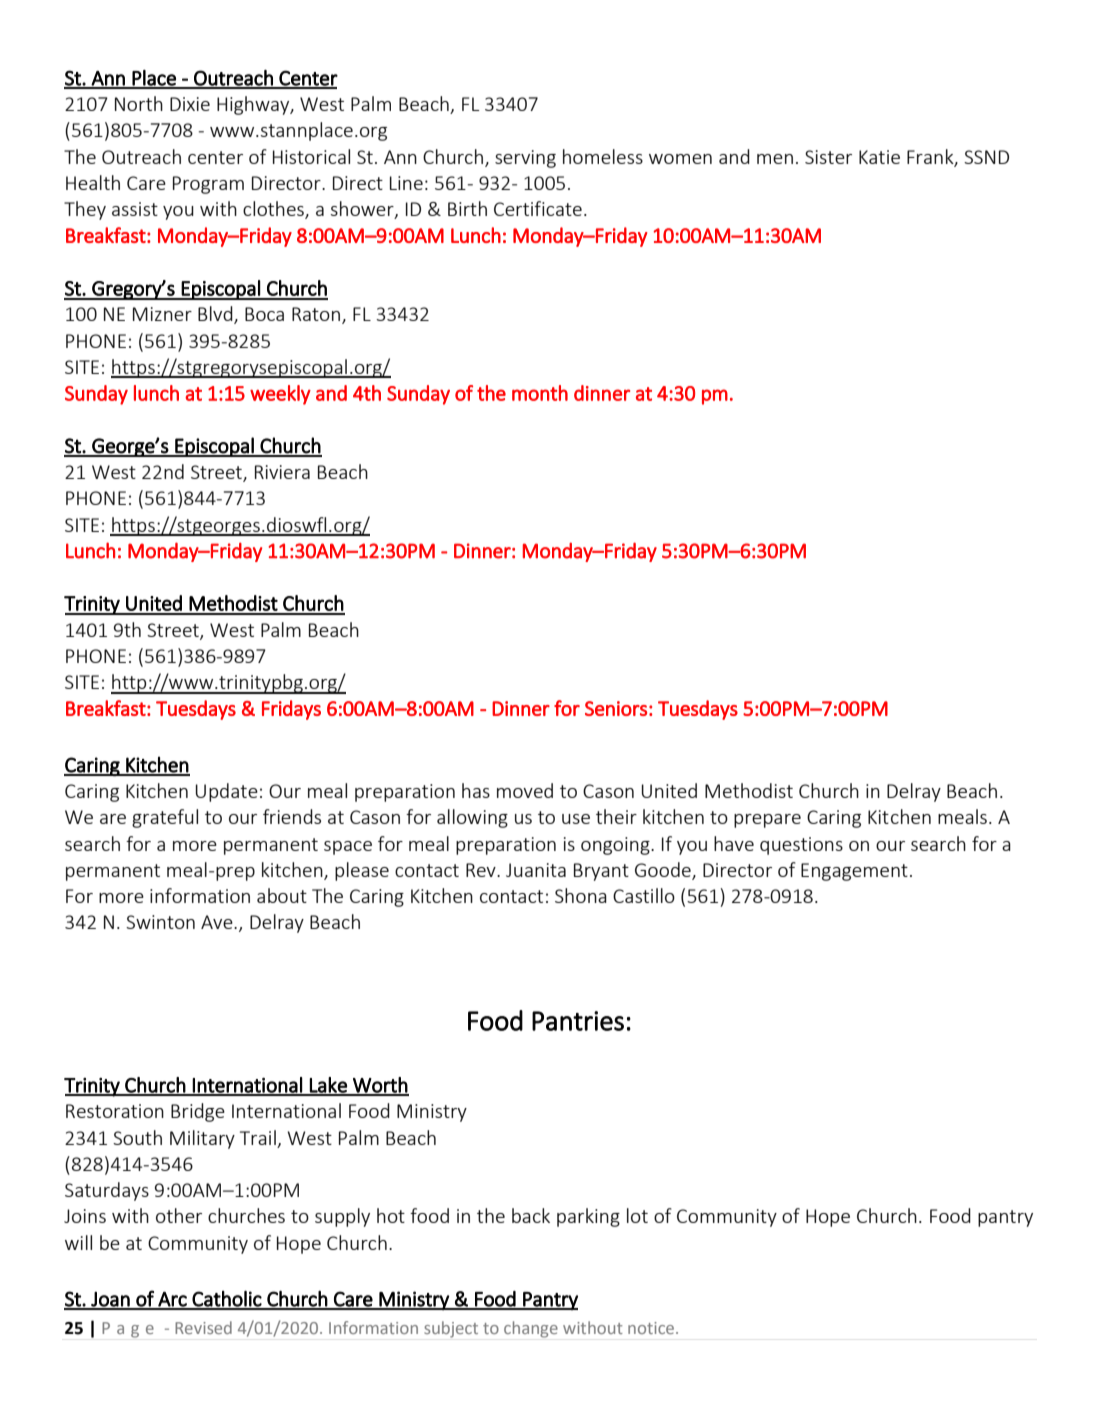  What do you see at coordinates (198, 1112) in the screenshot?
I see `Bridge` at bounding box center [198, 1112].
